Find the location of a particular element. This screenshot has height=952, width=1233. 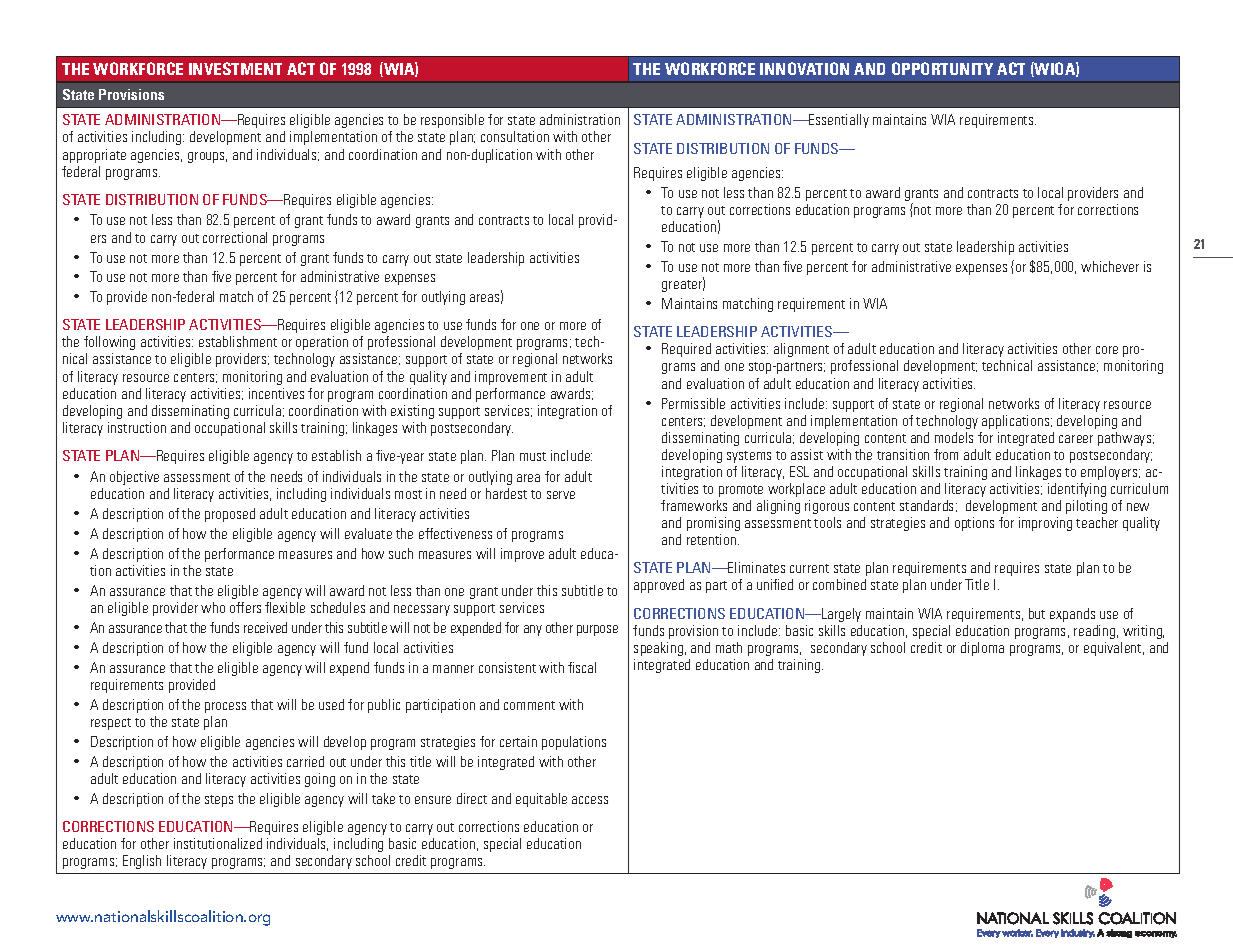

whichever is located at coordinates (1110, 266).
